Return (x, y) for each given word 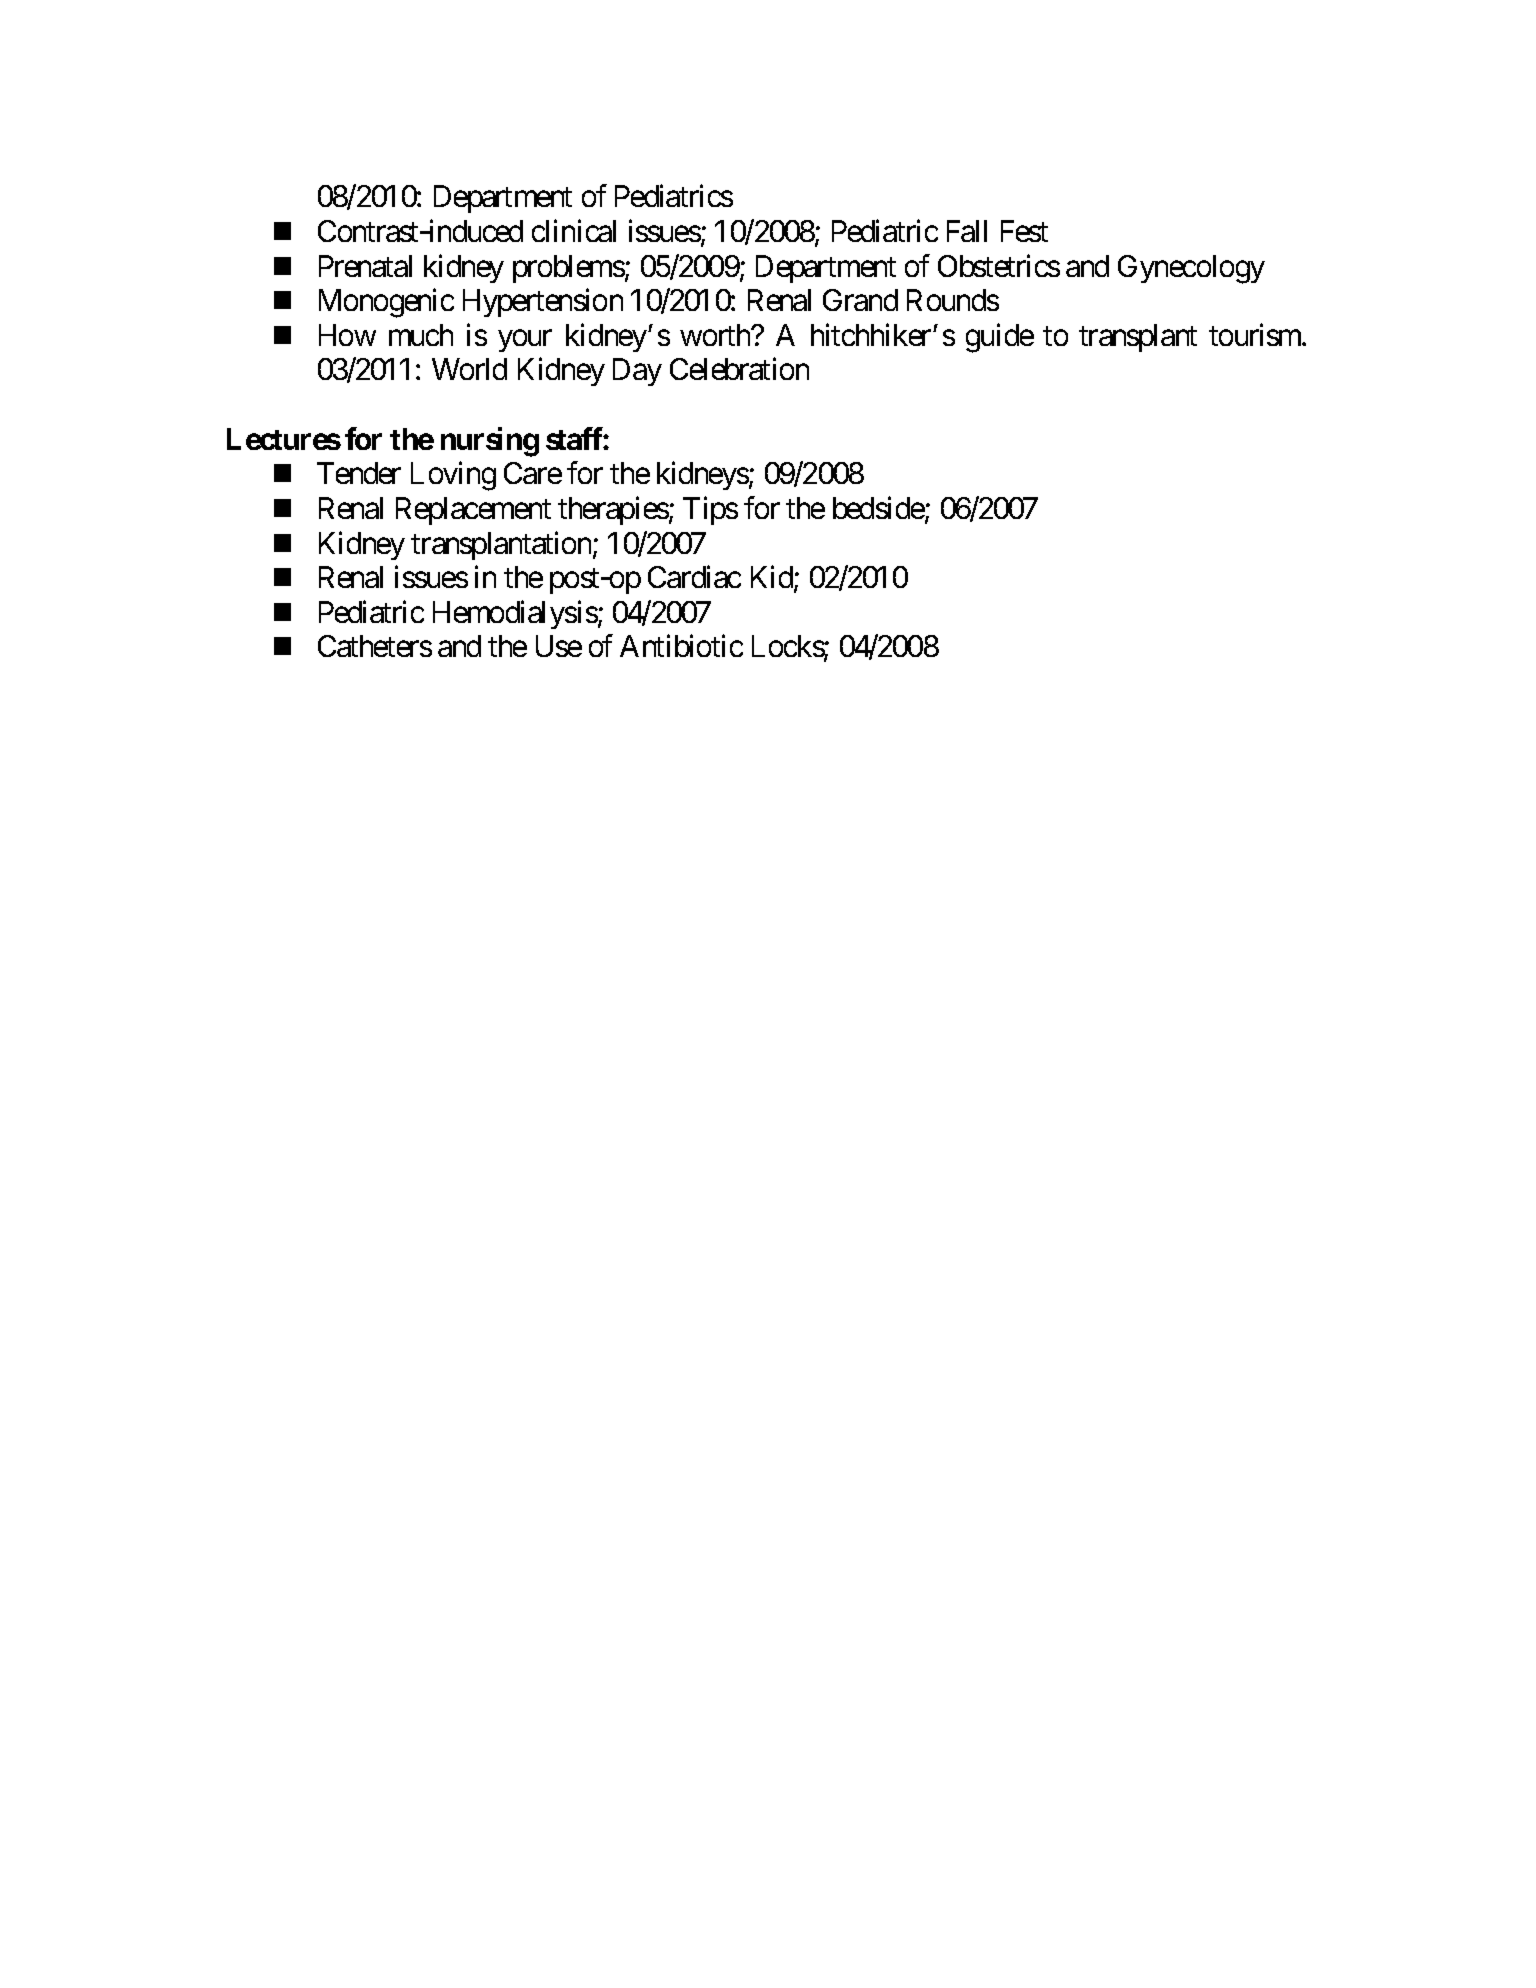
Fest (1024, 231)
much (421, 335)
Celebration (739, 369)
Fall (967, 231)
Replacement (473, 511)
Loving (453, 476)
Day (637, 372)
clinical (574, 230)
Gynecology (1191, 269)
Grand (860, 300)
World (469, 369)
